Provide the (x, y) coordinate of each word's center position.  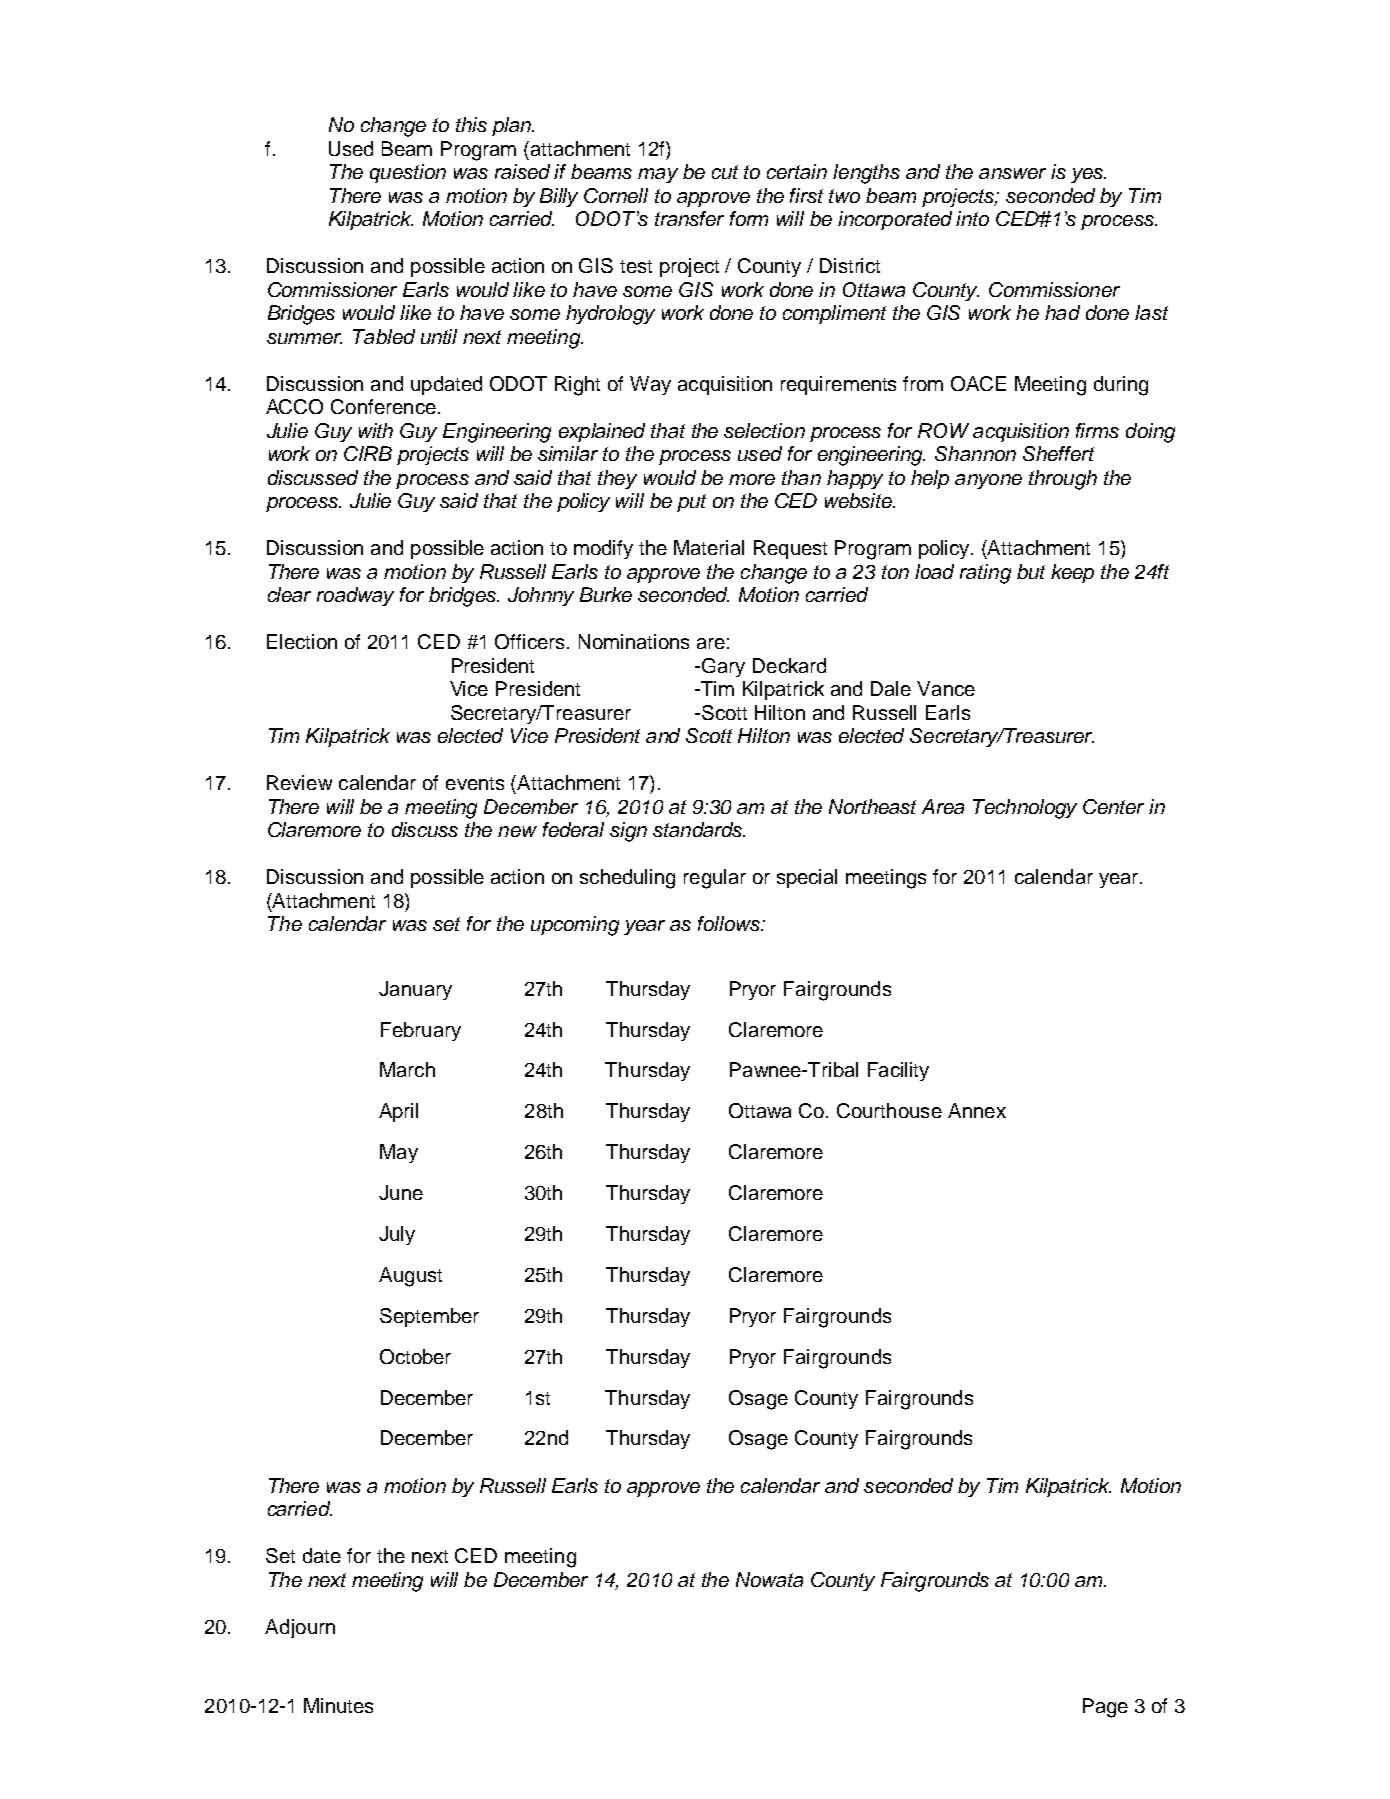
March (407, 1069)
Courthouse (889, 1110)
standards (699, 829)
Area (943, 806)
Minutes (338, 1705)
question (408, 173)
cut (725, 172)
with (376, 430)
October (415, 1356)
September (429, 1317)
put (691, 503)
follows (730, 923)
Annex (977, 1110)
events (475, 783)
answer (1012, 173)
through (1063, 480)
